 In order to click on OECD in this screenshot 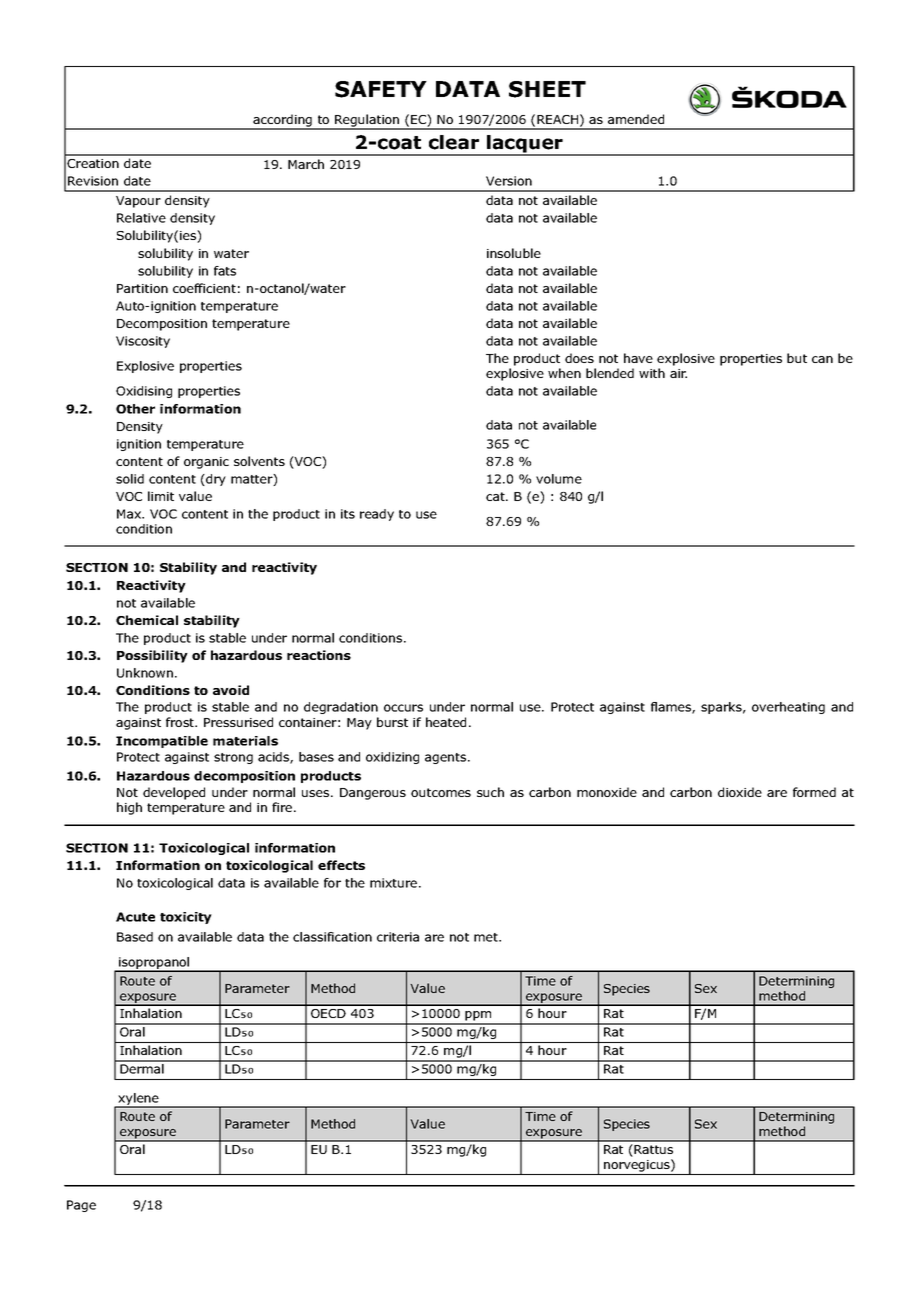, I will do `click(328, 1013)`.
